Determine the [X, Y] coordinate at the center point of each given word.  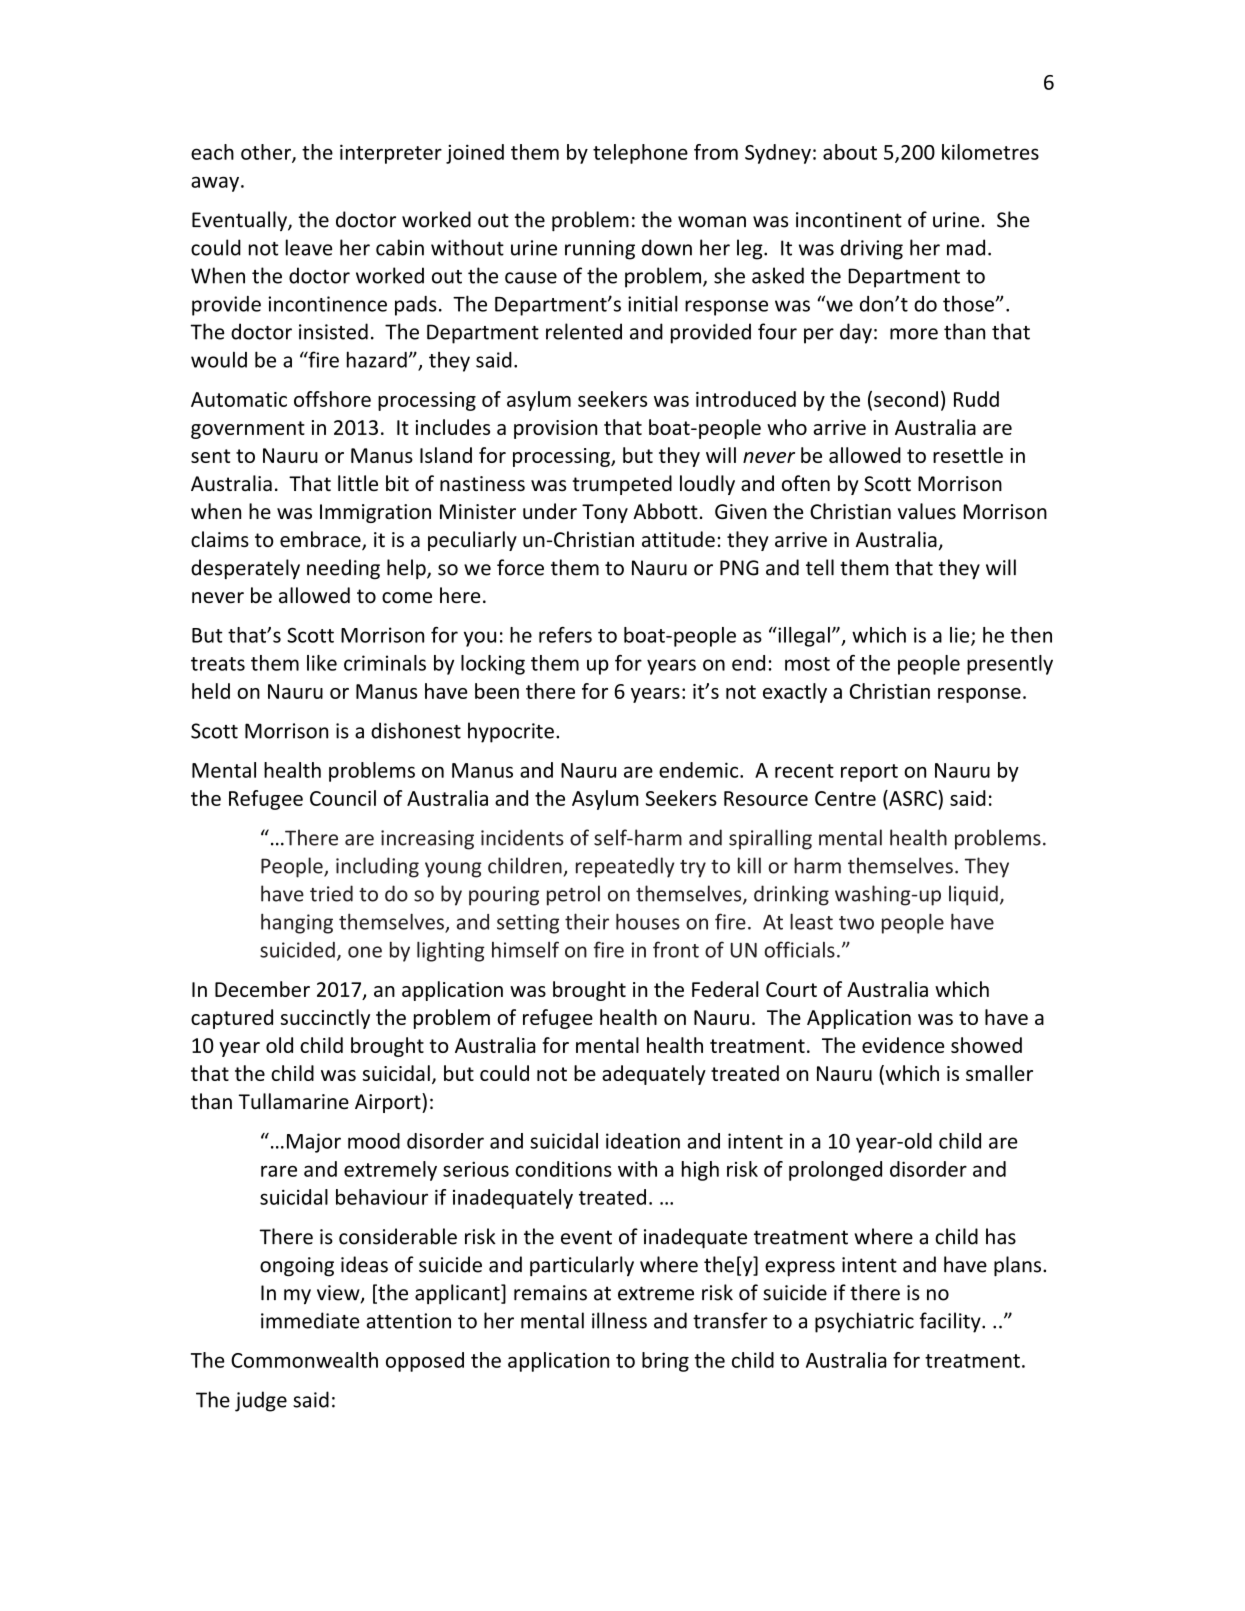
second [906, 399]
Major [314, 1143]
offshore [332, 399]
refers [565, 635]
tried [331, 893]
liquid [973, 895]
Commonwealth [304, 1360]
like [322, 663]
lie [961, 636]
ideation [643, 1141]
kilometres [990, 152]
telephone [640, 154]
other [267, 153]
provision [555, 429]
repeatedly [625, 867]
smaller [999, 1073]
